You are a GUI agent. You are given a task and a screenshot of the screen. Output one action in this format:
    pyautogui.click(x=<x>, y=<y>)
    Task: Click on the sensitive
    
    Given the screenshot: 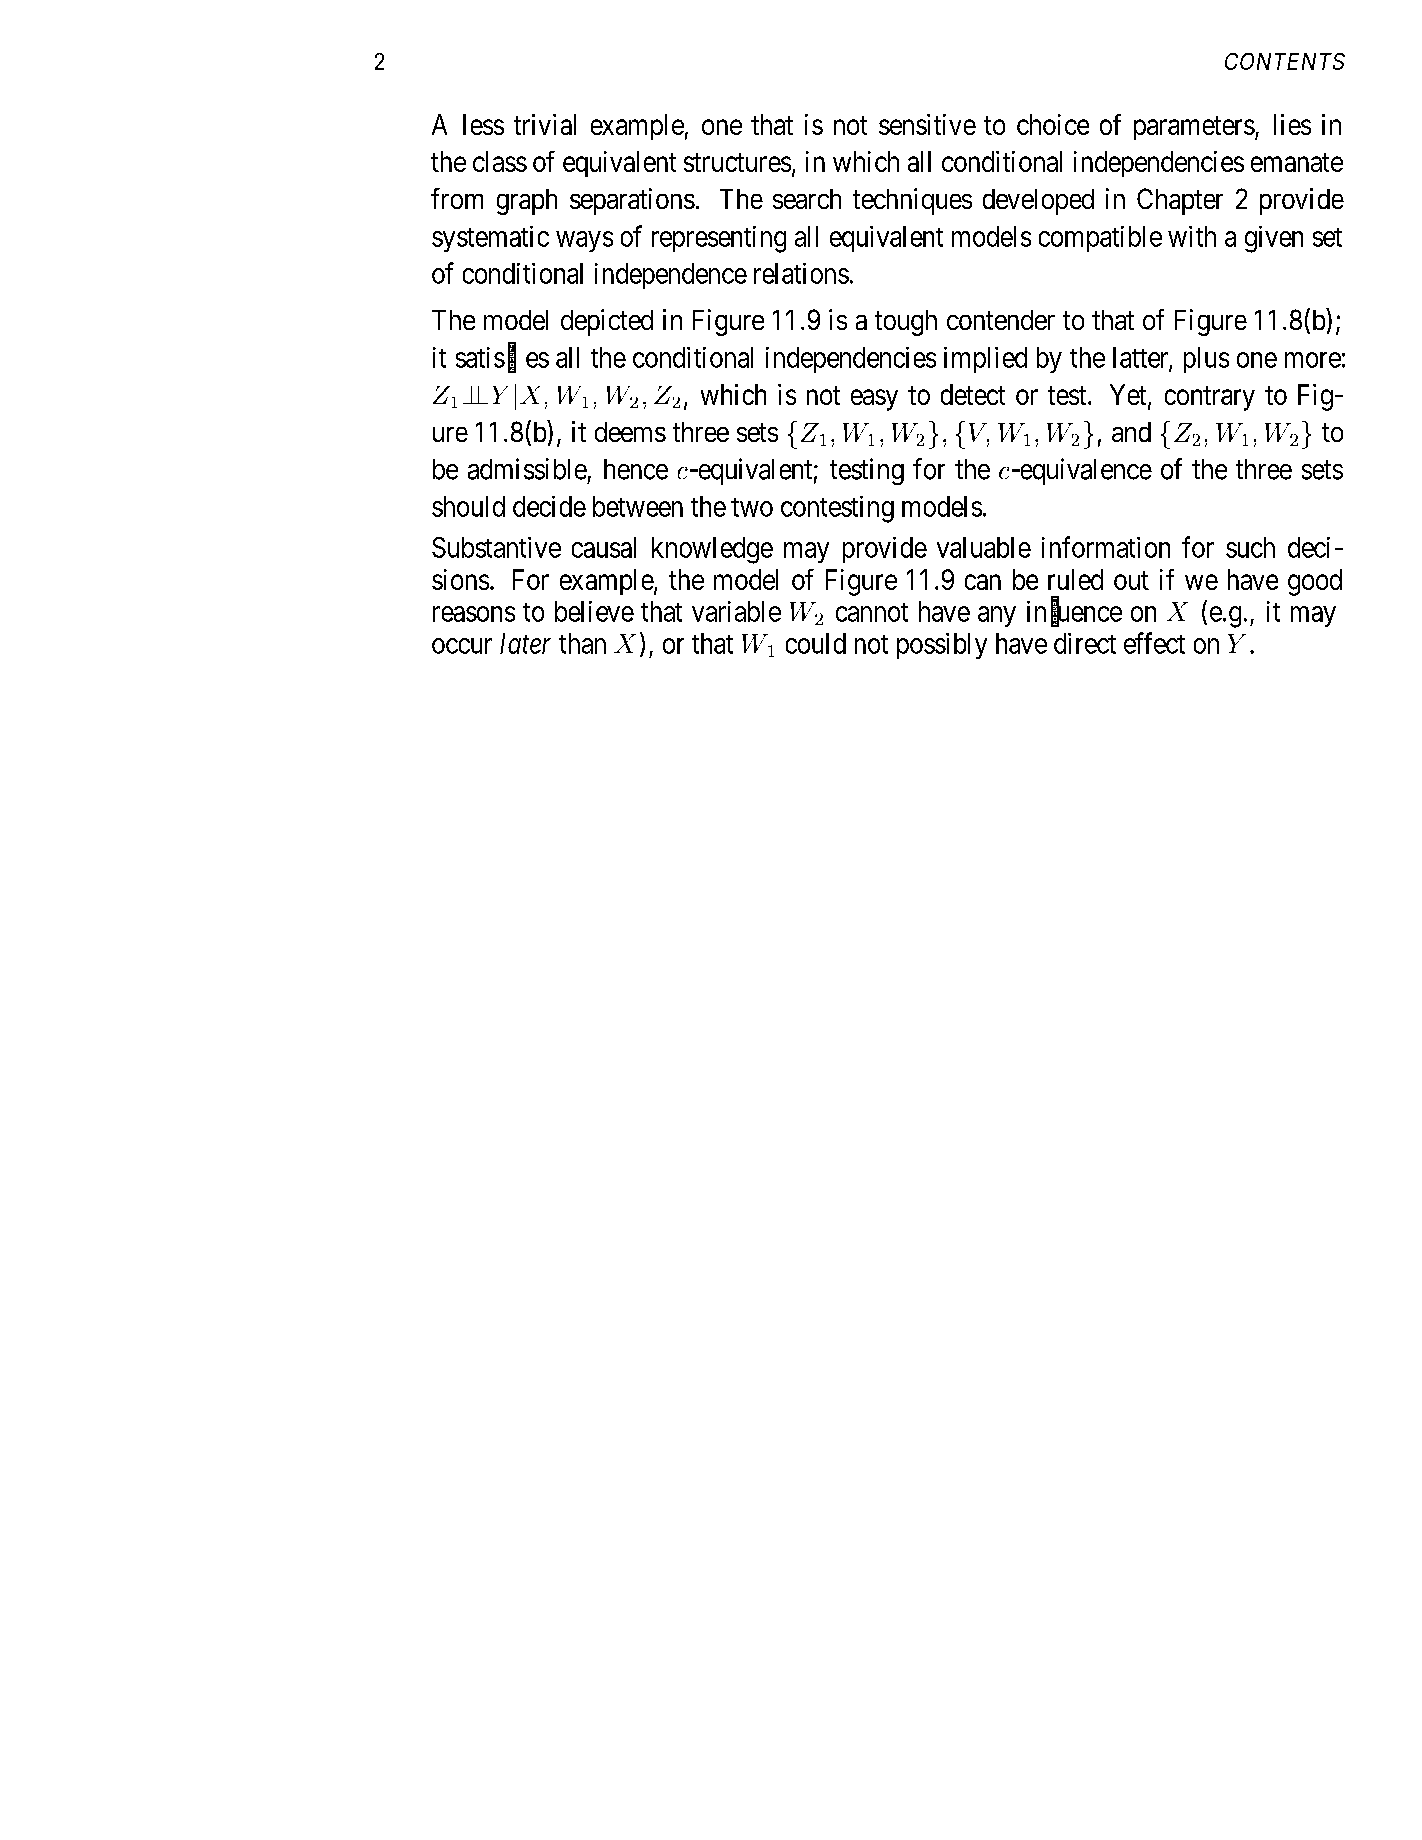 What is the action you would take?
    pyautogui.click(x=927, y=124)
